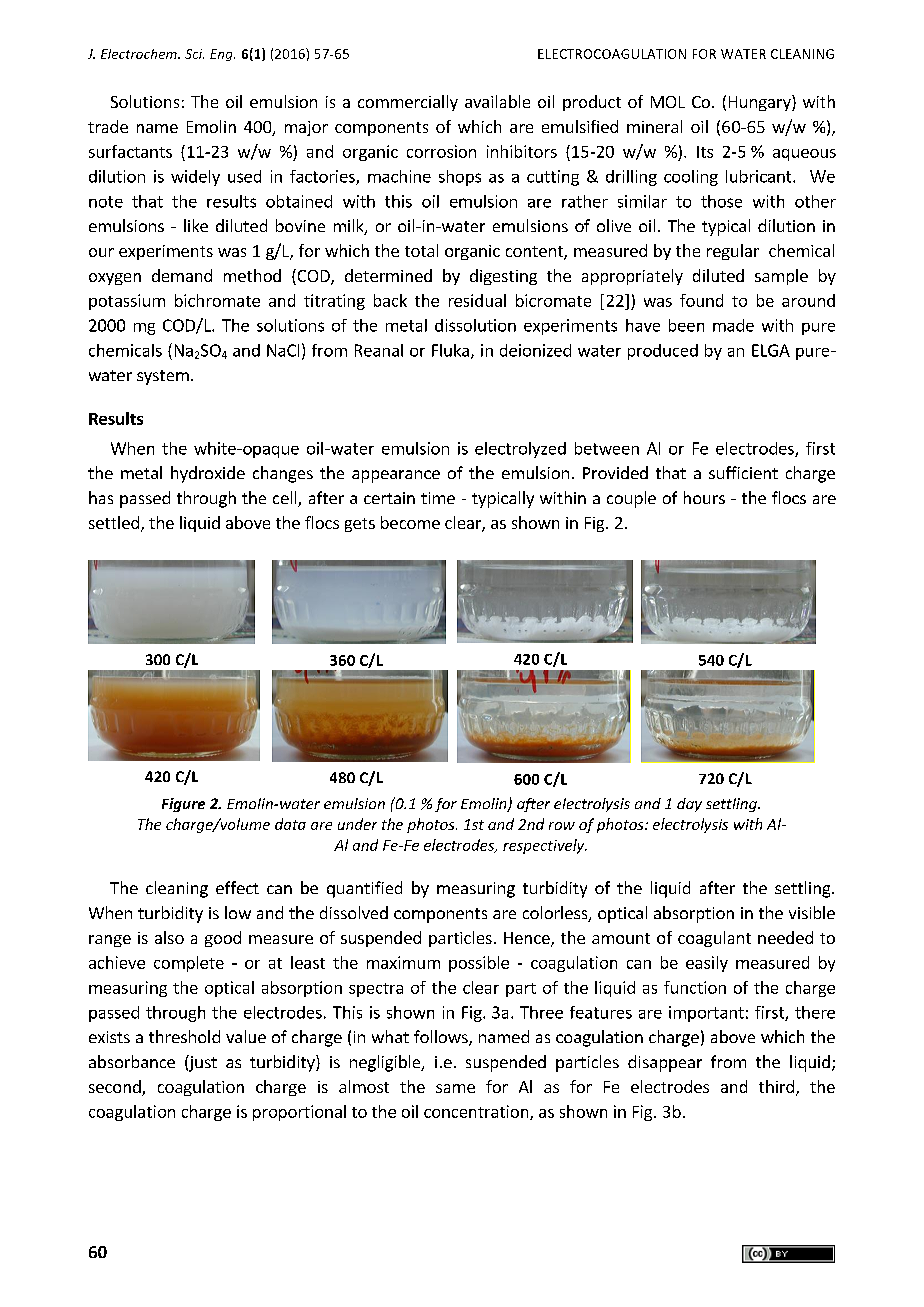  I want to click on Hungary, so click(761, 103).
